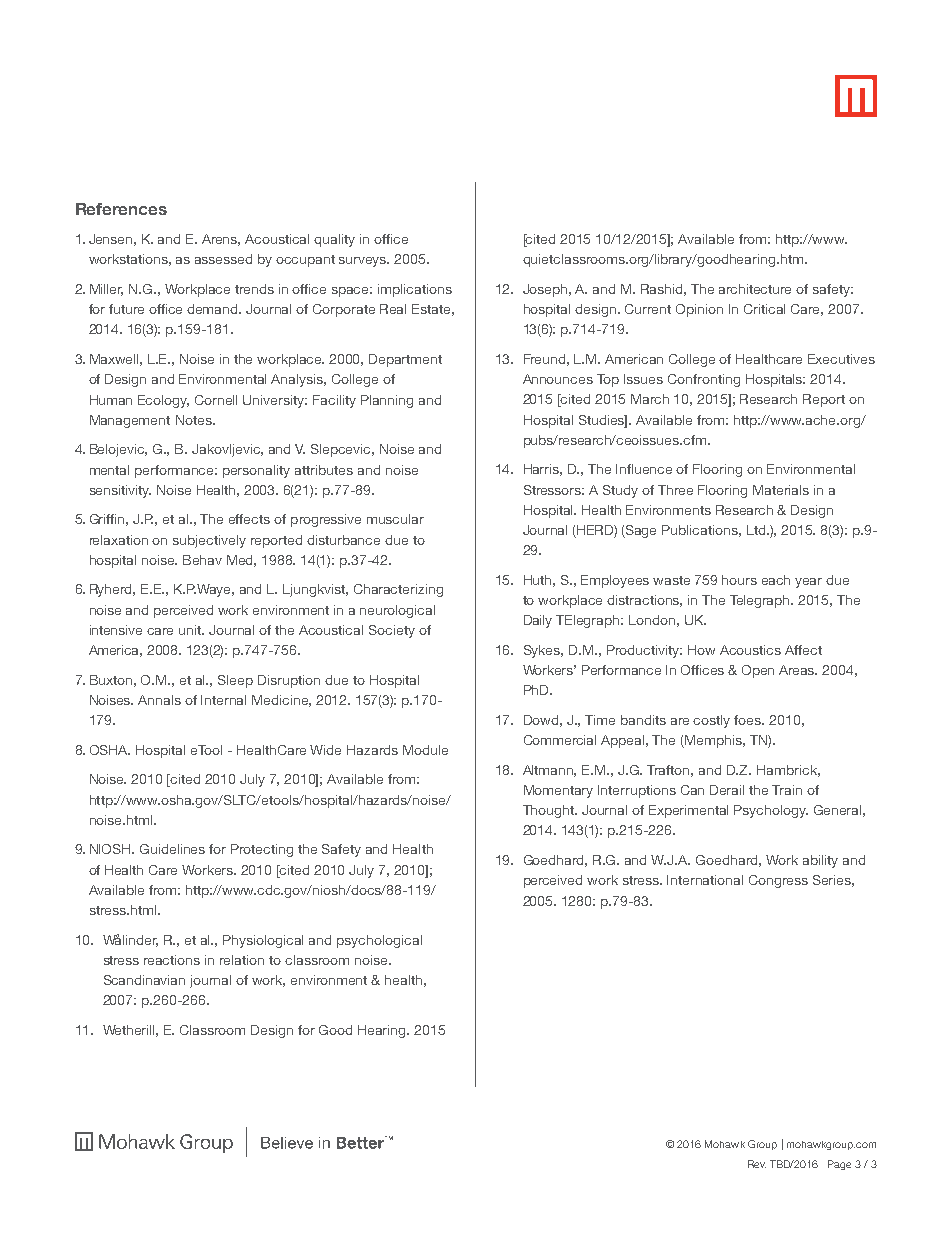 The height and width of the screenshot is (1233, 952). Describe the element at coordinates (425, 750) in the screenshot. I see `Module` at that location.
